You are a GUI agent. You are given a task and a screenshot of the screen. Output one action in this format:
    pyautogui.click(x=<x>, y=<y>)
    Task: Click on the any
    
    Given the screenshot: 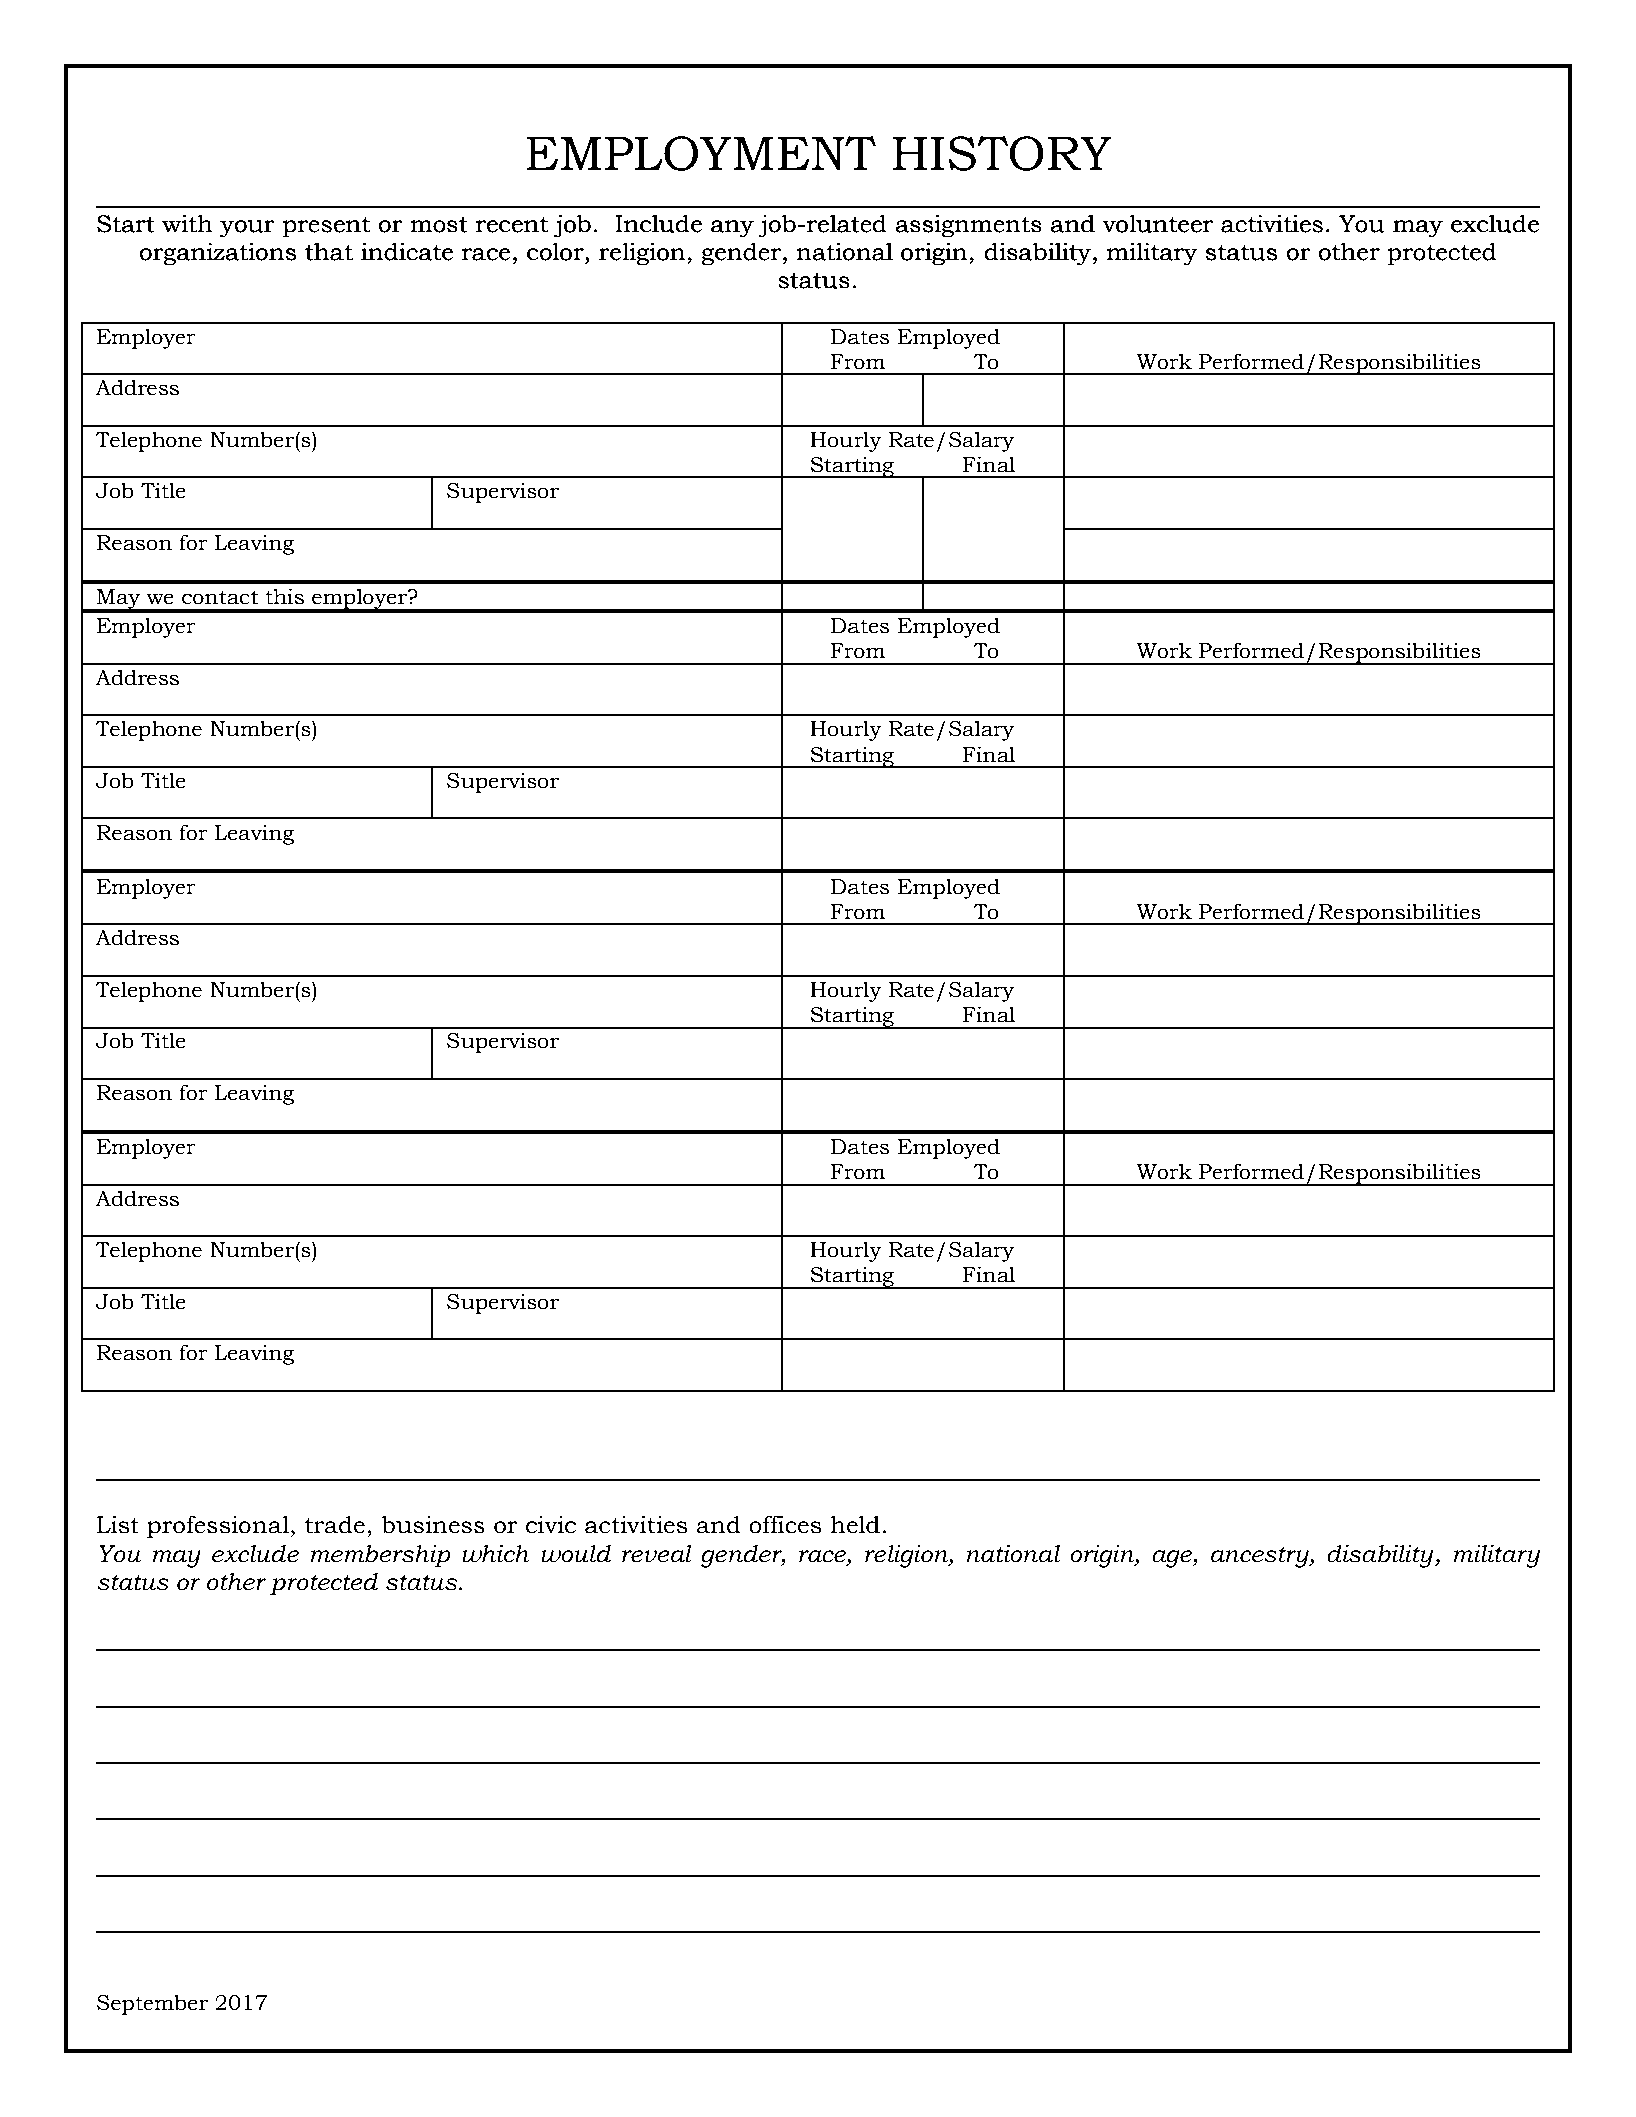 What is the action you would take?
    pyautogui.click(x=732, y=228)
